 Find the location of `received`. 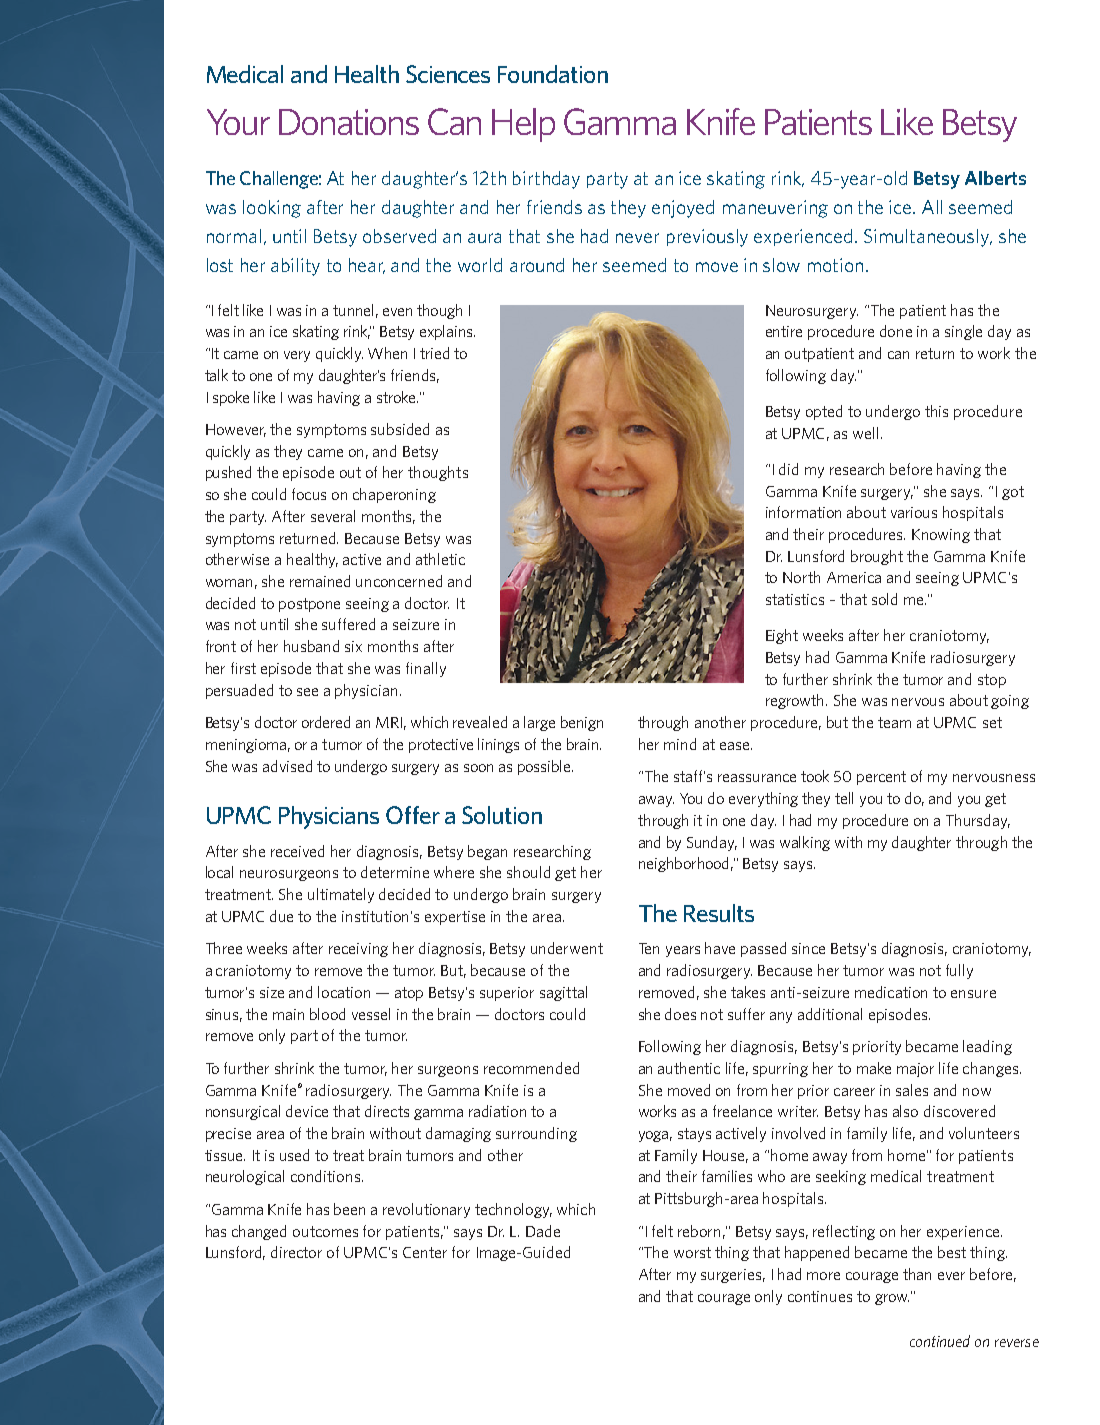

received is located at coordinates (297, 851).
